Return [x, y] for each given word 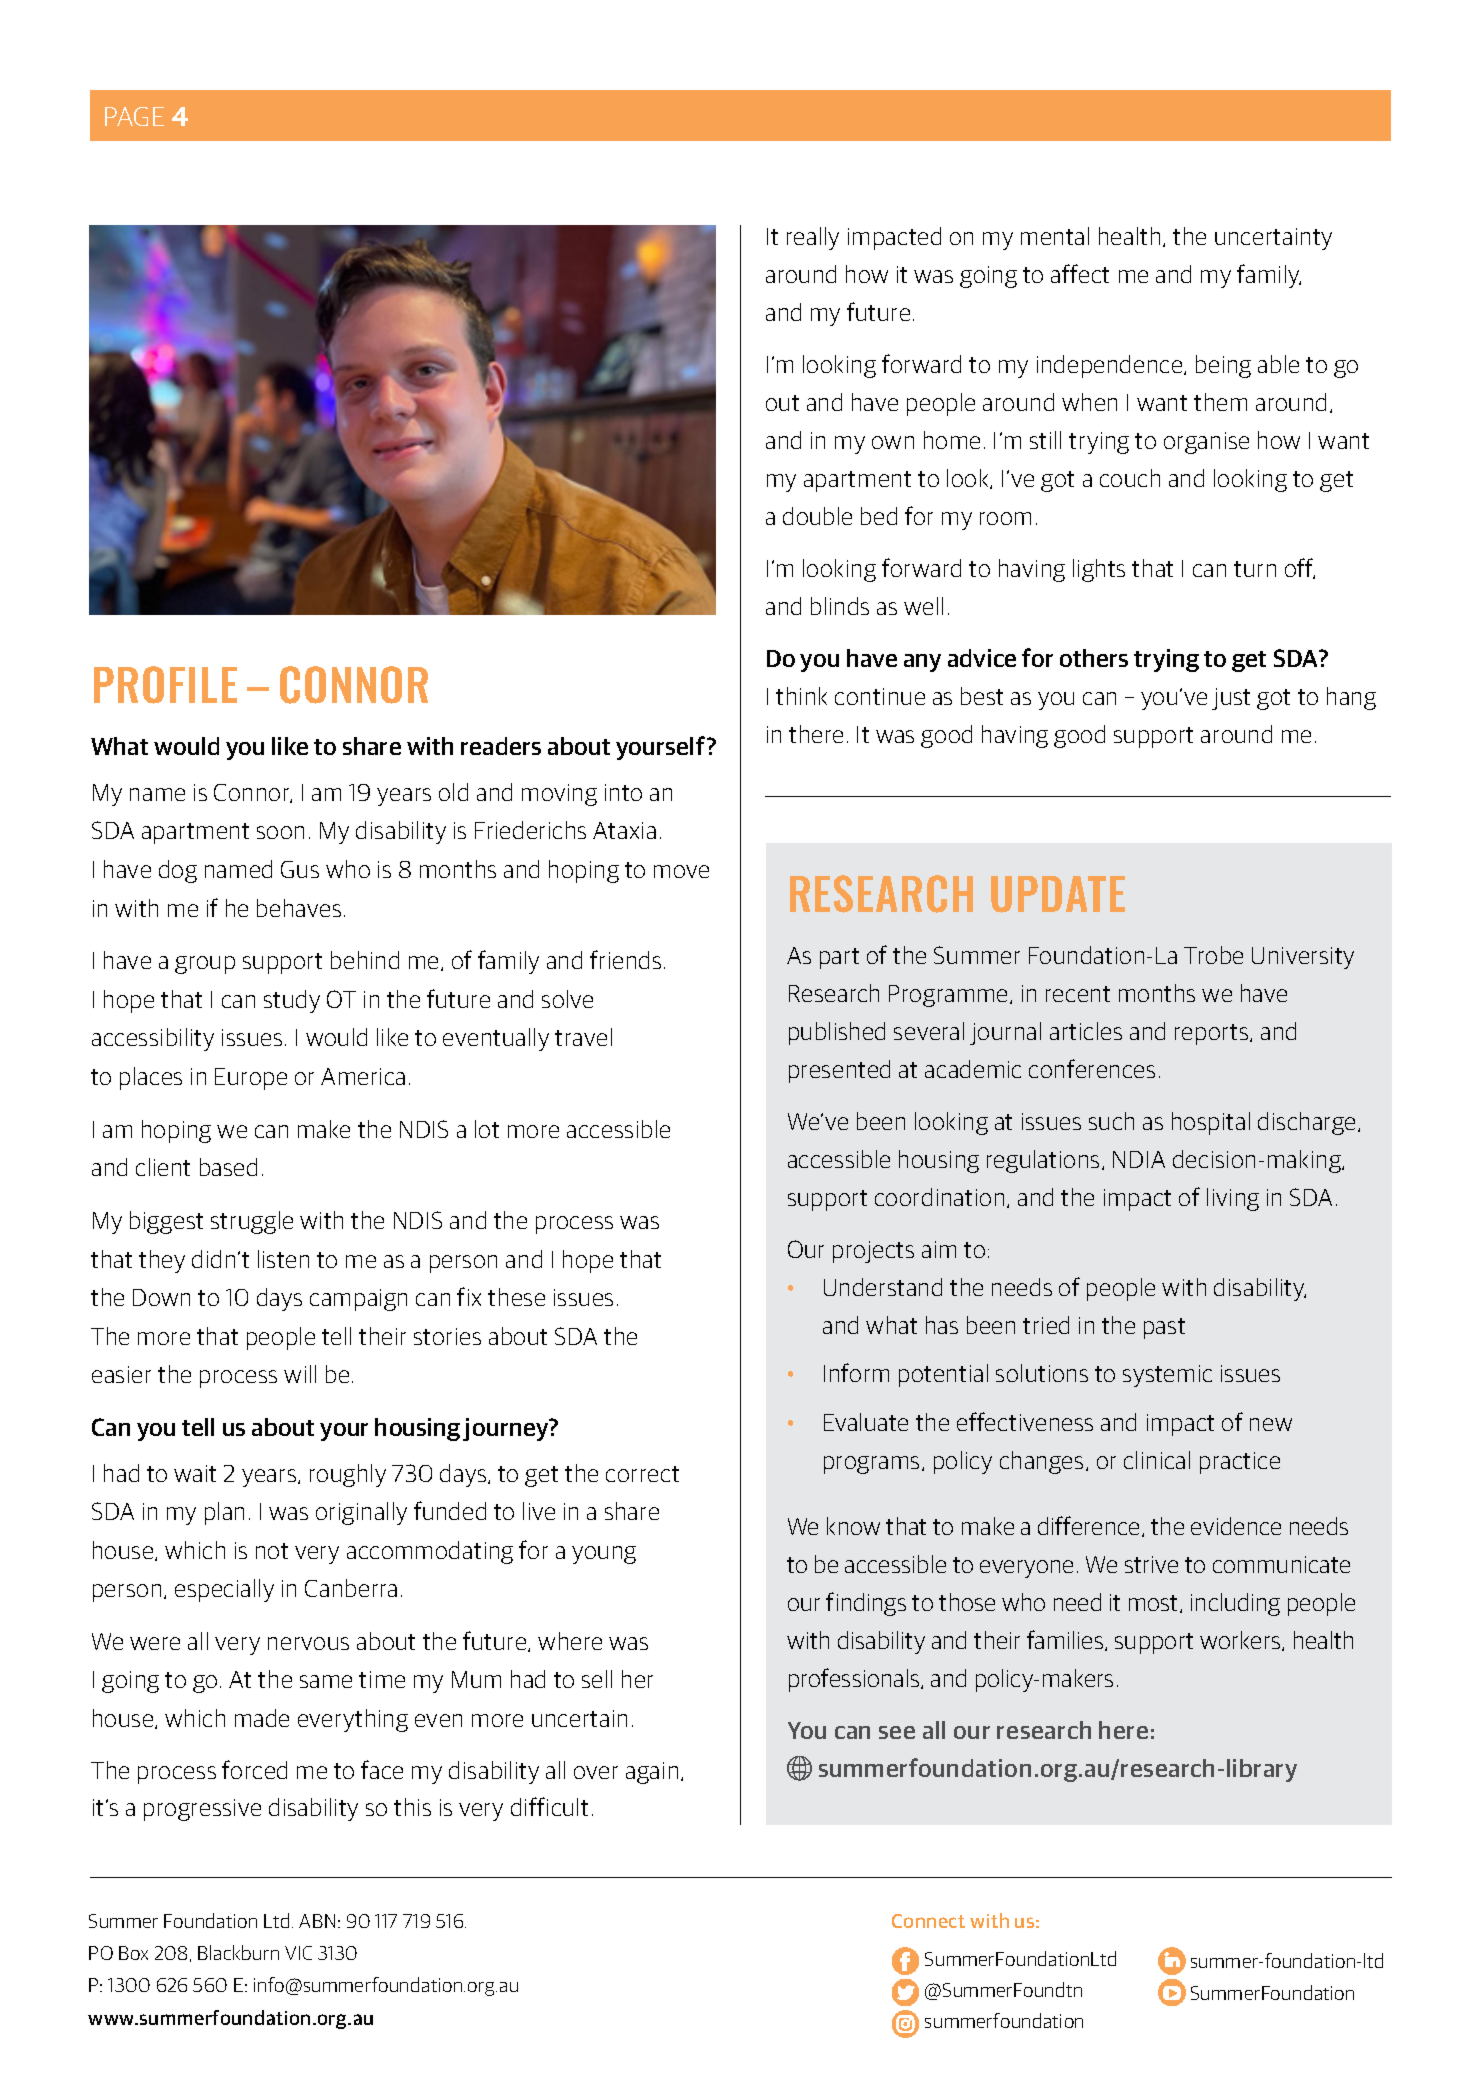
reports [1213, 1034]
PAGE [134, 116]
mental [1055, 236]
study [292, 1001]
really [813, 238]
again [652, 1773]
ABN [317, 1921]
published [837, 1033]
